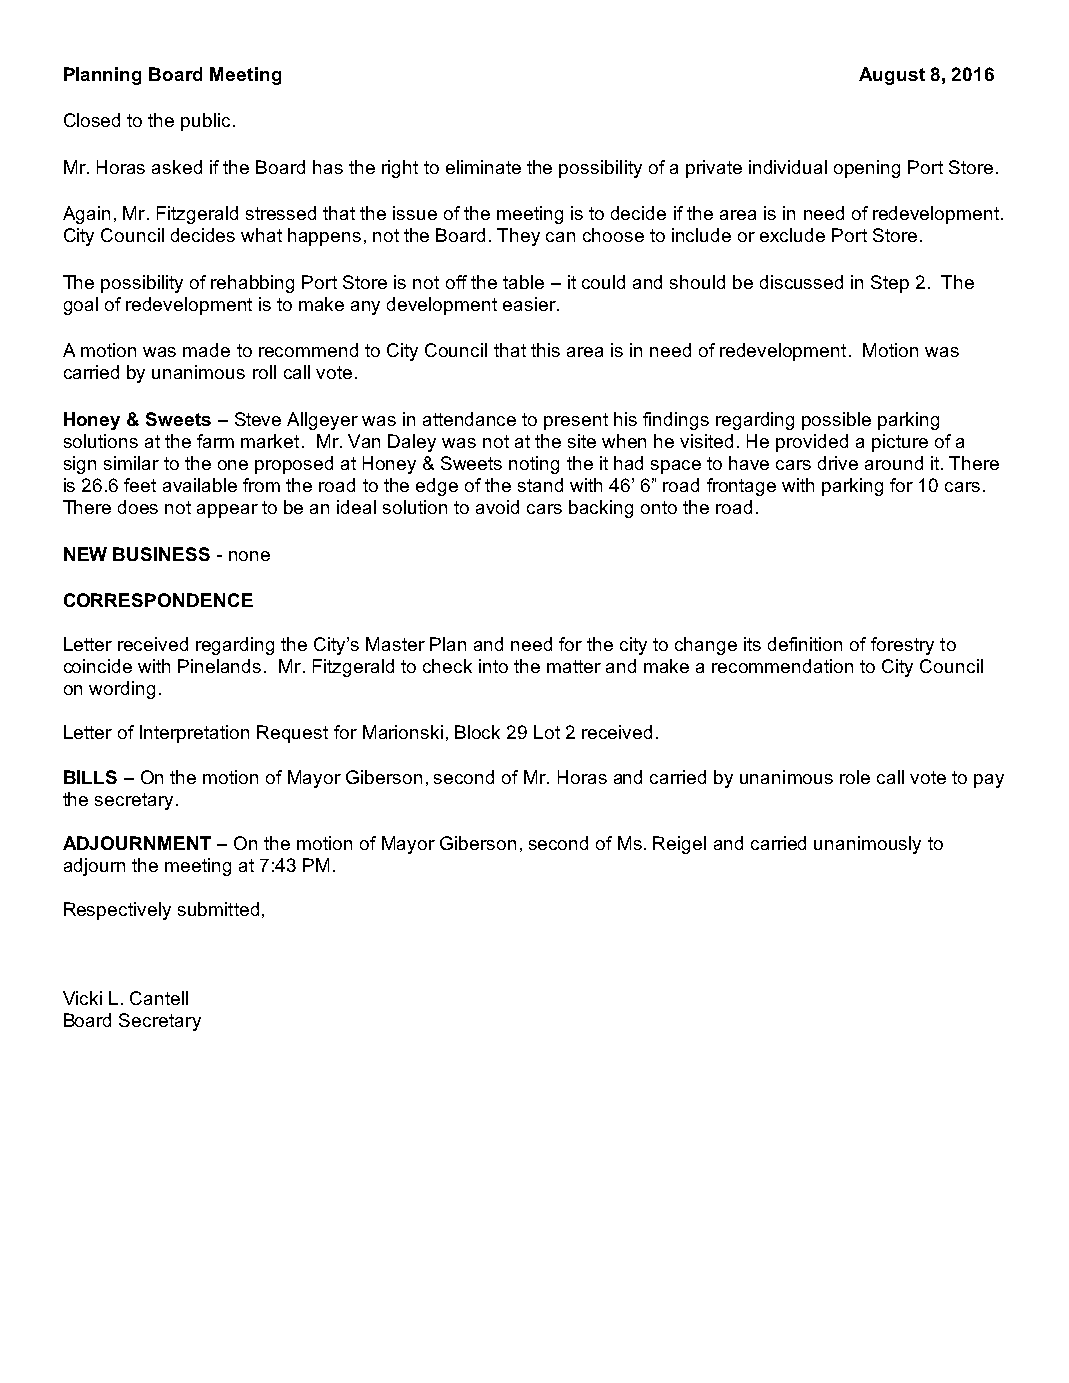 The height and width of the page is (1383, 1069). What do you see at coordinates (161, 554) in the page?
I see `BUSINESS` at bounding box center [161, 554].
